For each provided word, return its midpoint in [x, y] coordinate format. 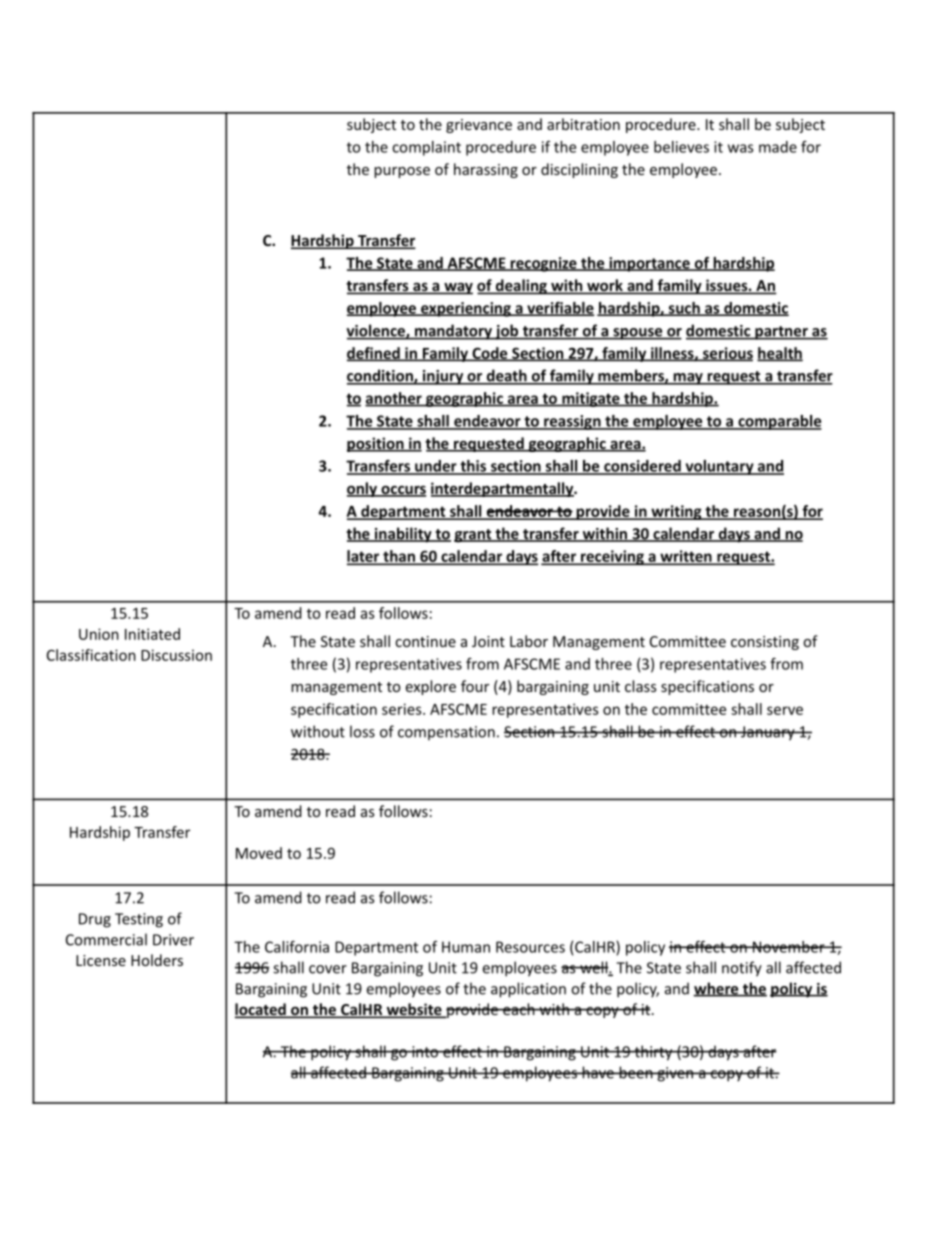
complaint [426, 148]
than [399, 557]
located [261, 1010]
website [414, 1010]
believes [681, 147]
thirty [653, 1053]
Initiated [152, 634]
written [686, 557]
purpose [402, 172]
